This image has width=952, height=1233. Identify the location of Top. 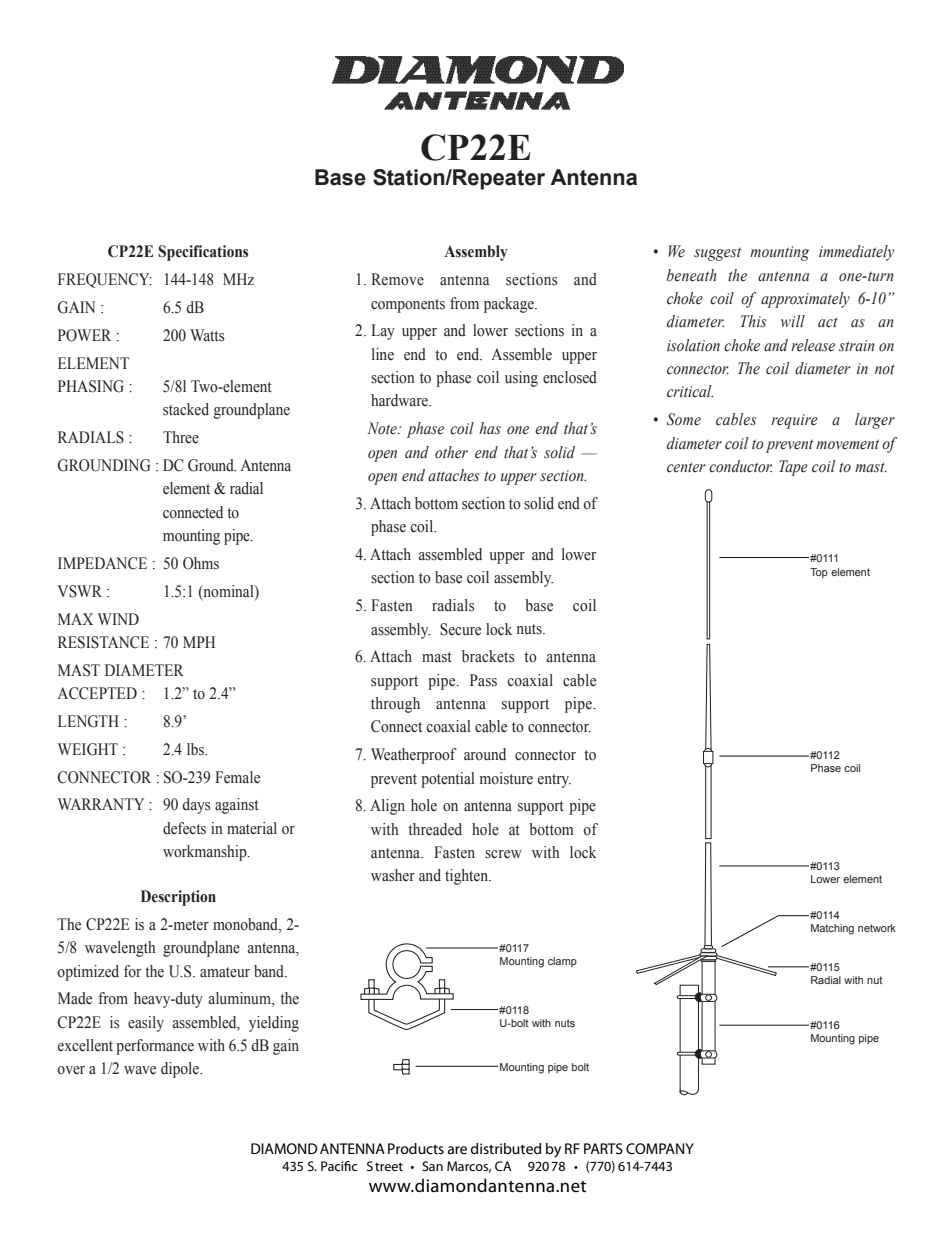
(819, 573).
